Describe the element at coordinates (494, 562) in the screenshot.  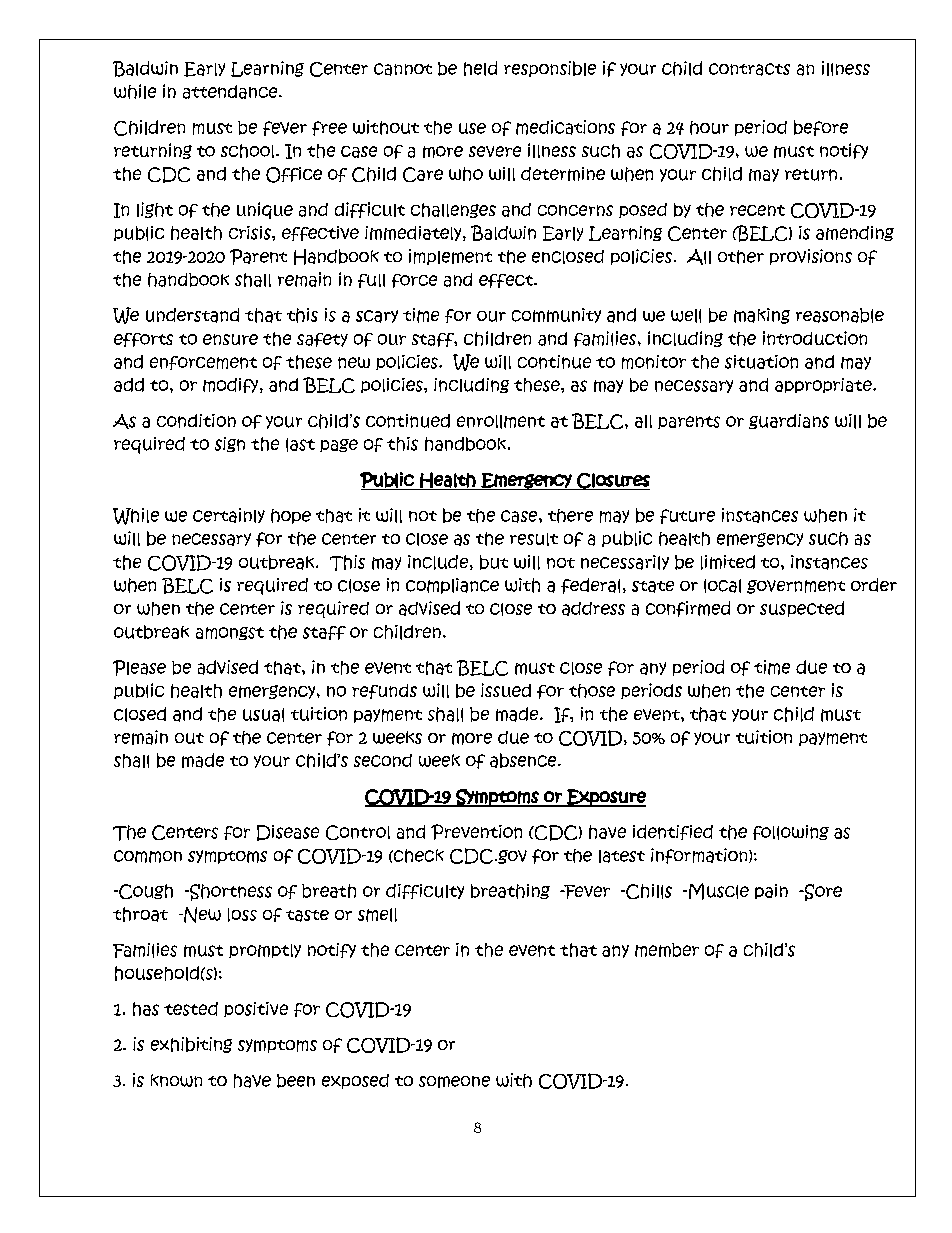
I see `but` at that location.
